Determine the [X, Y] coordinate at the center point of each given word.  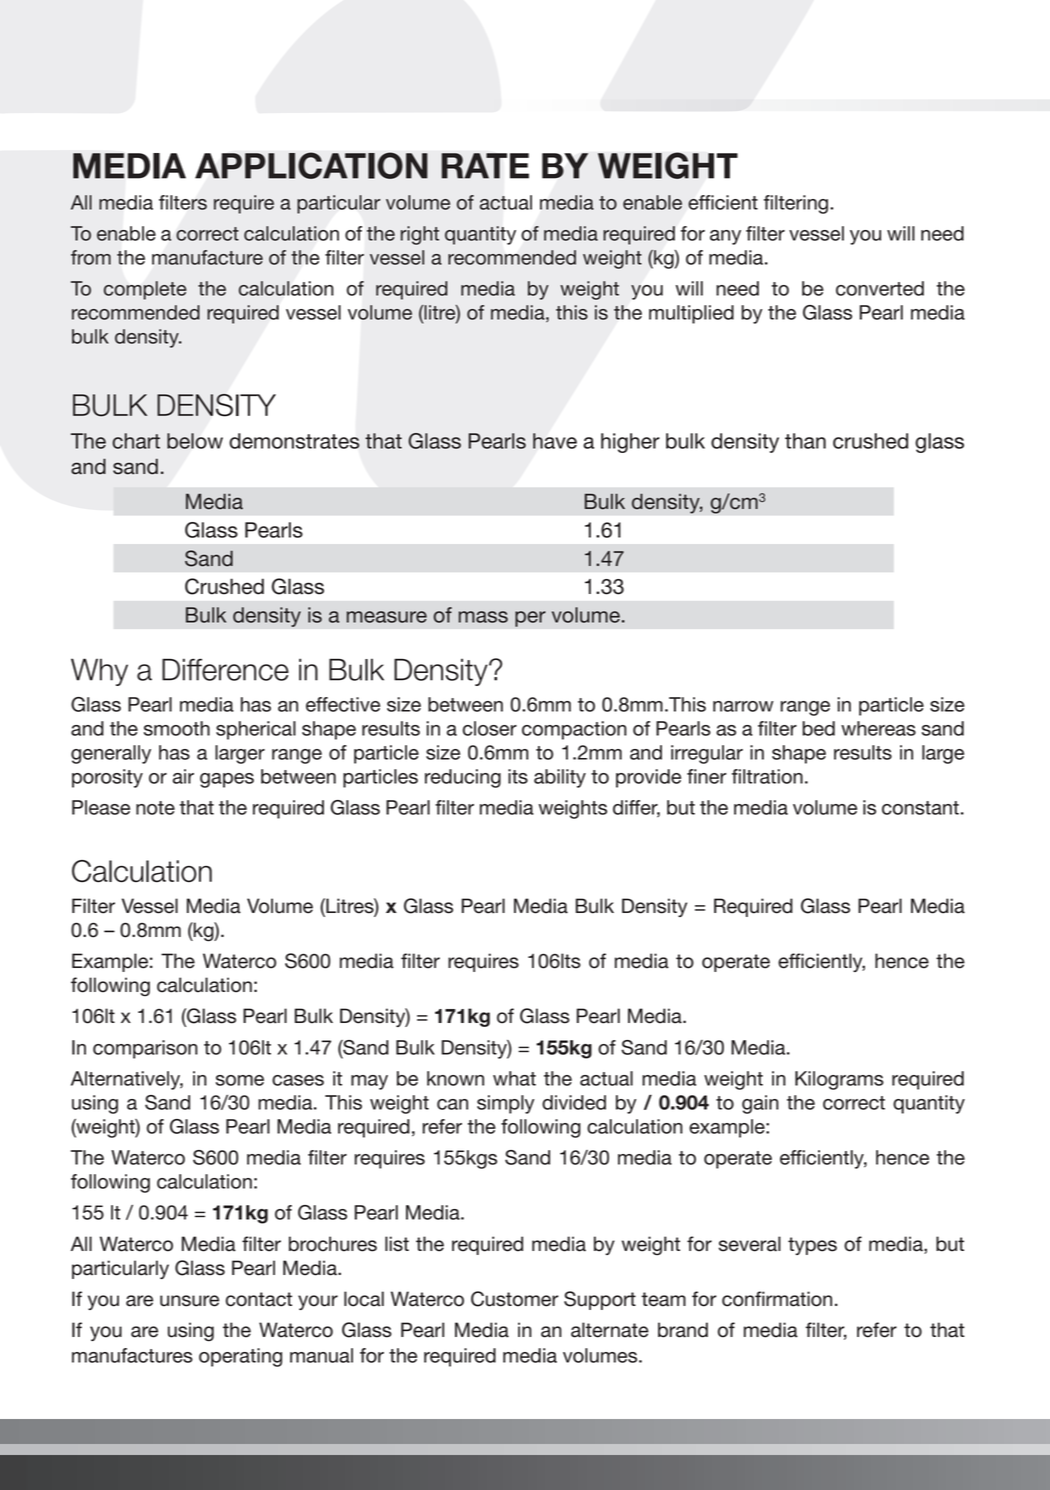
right [420, 235]
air [183, 776]
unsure [189, 1301]
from [91, 257]
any [725, 237]
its [518, 776]
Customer [515, 1299]
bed [818, 728]
